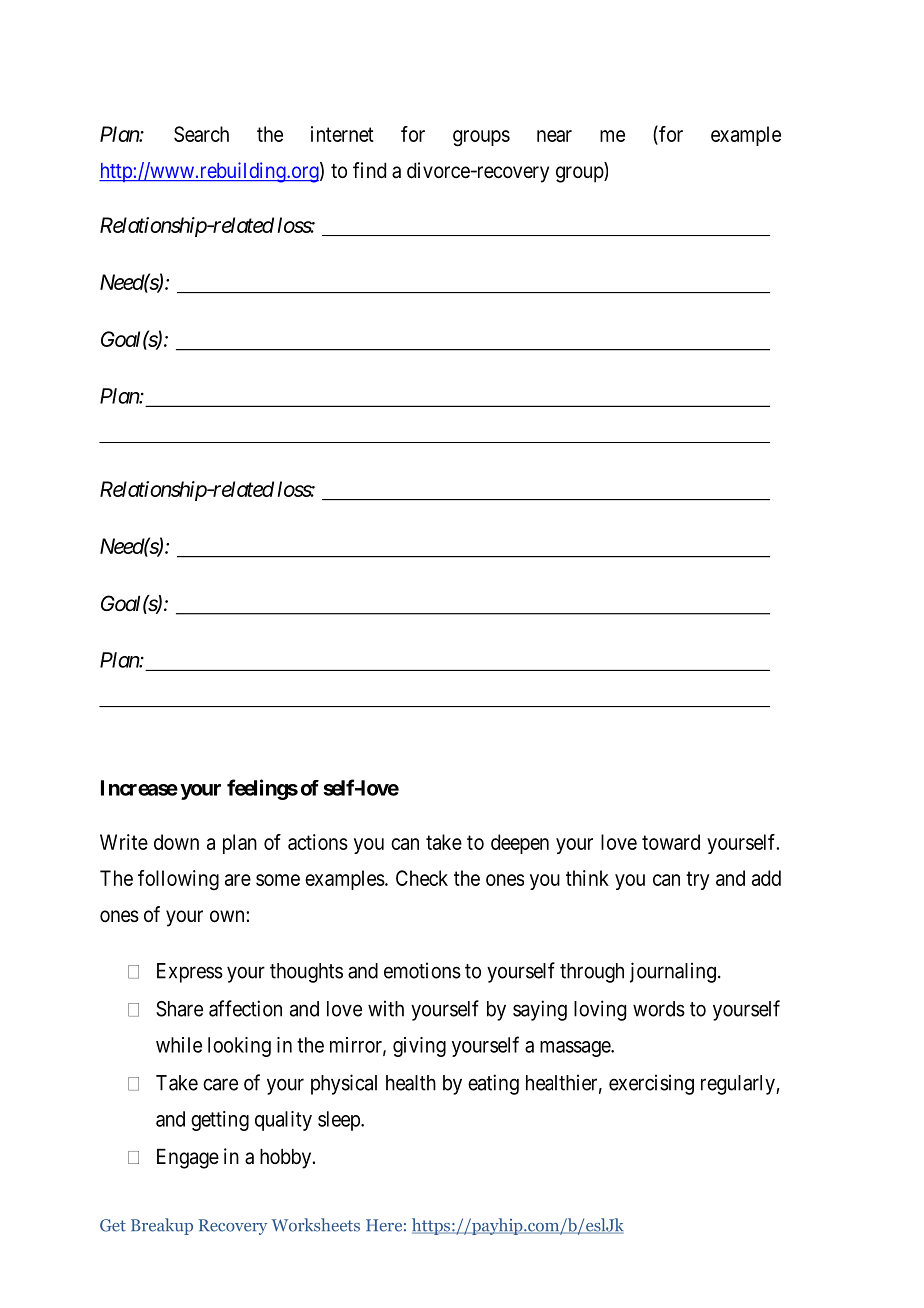 The width and height of the page is (924, 1308). I want to click on deepen, so click(520, 844).
